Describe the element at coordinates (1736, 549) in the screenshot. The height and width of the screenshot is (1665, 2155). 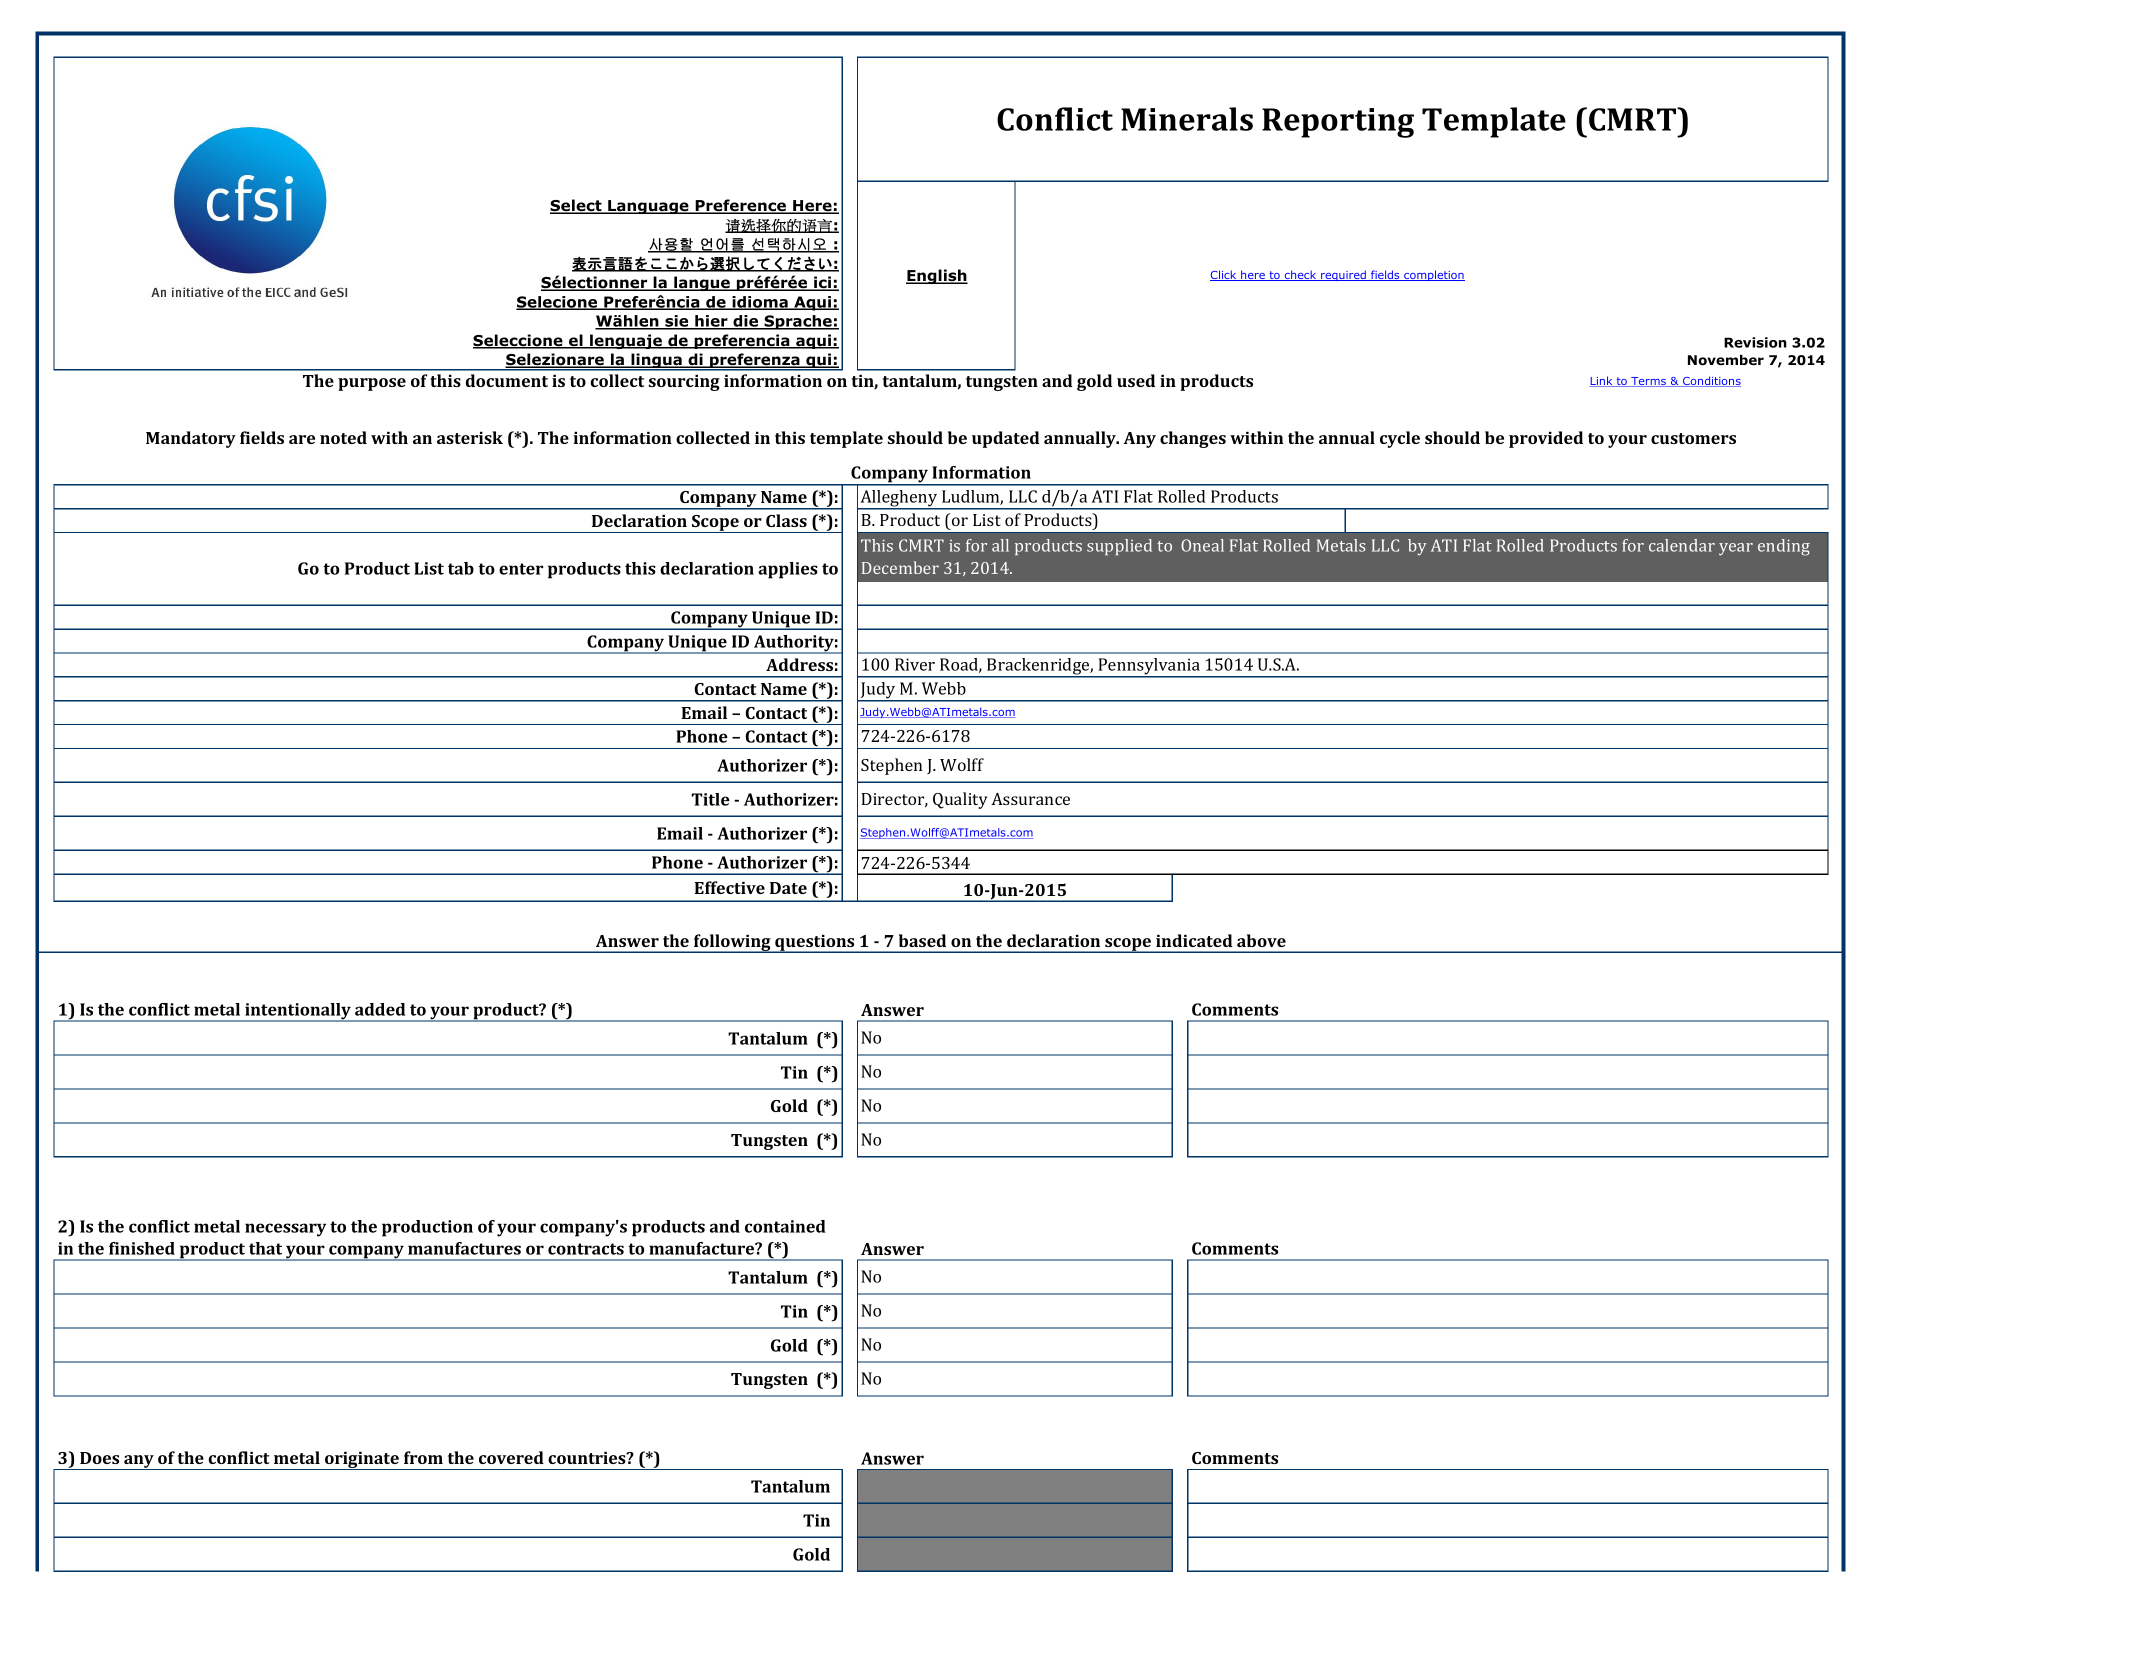
I see `year` at that location.
